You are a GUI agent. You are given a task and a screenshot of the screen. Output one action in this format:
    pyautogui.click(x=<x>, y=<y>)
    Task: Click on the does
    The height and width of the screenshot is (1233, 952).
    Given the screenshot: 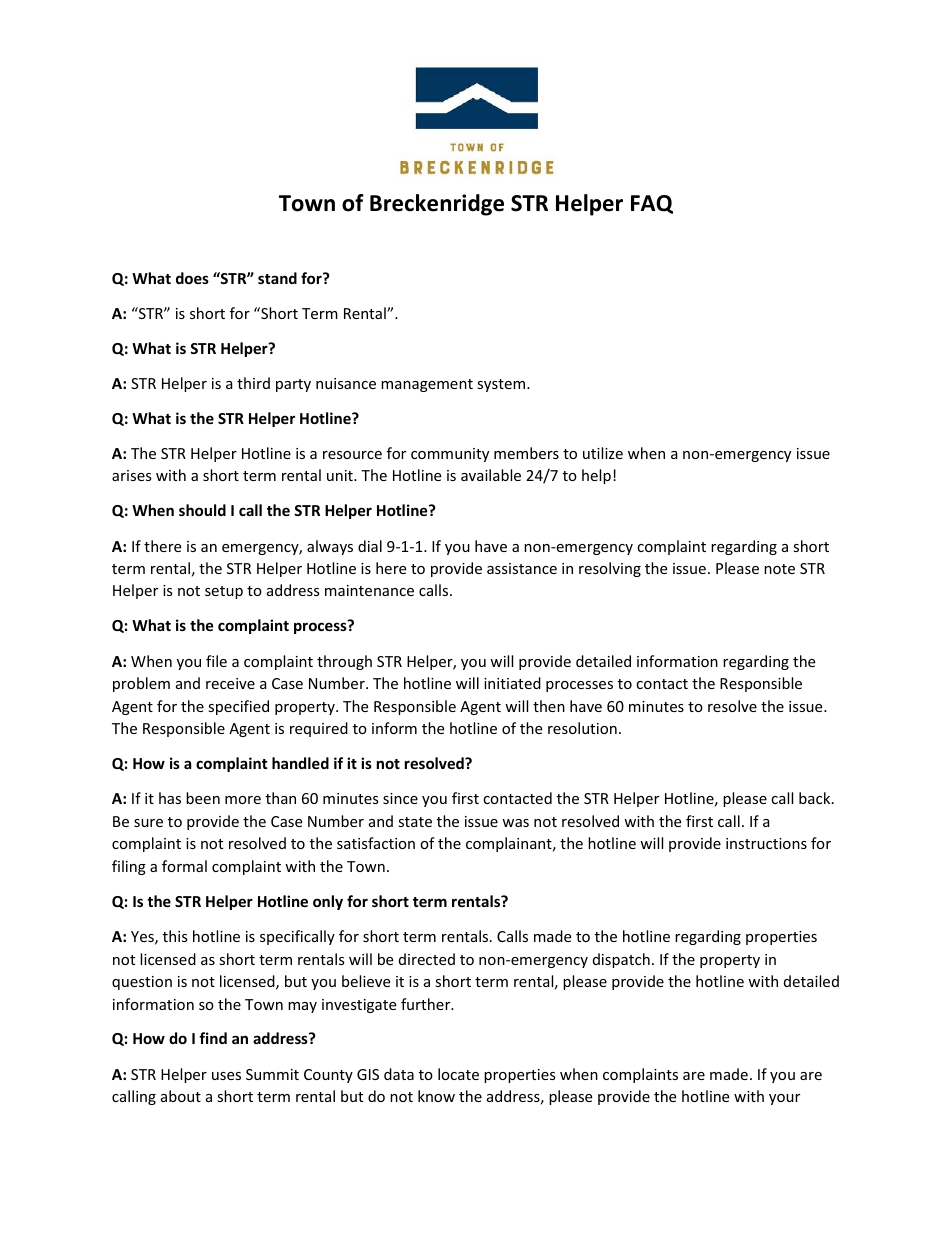 What is the action you would take?
    pyautogui.click(x=192, y=278)
